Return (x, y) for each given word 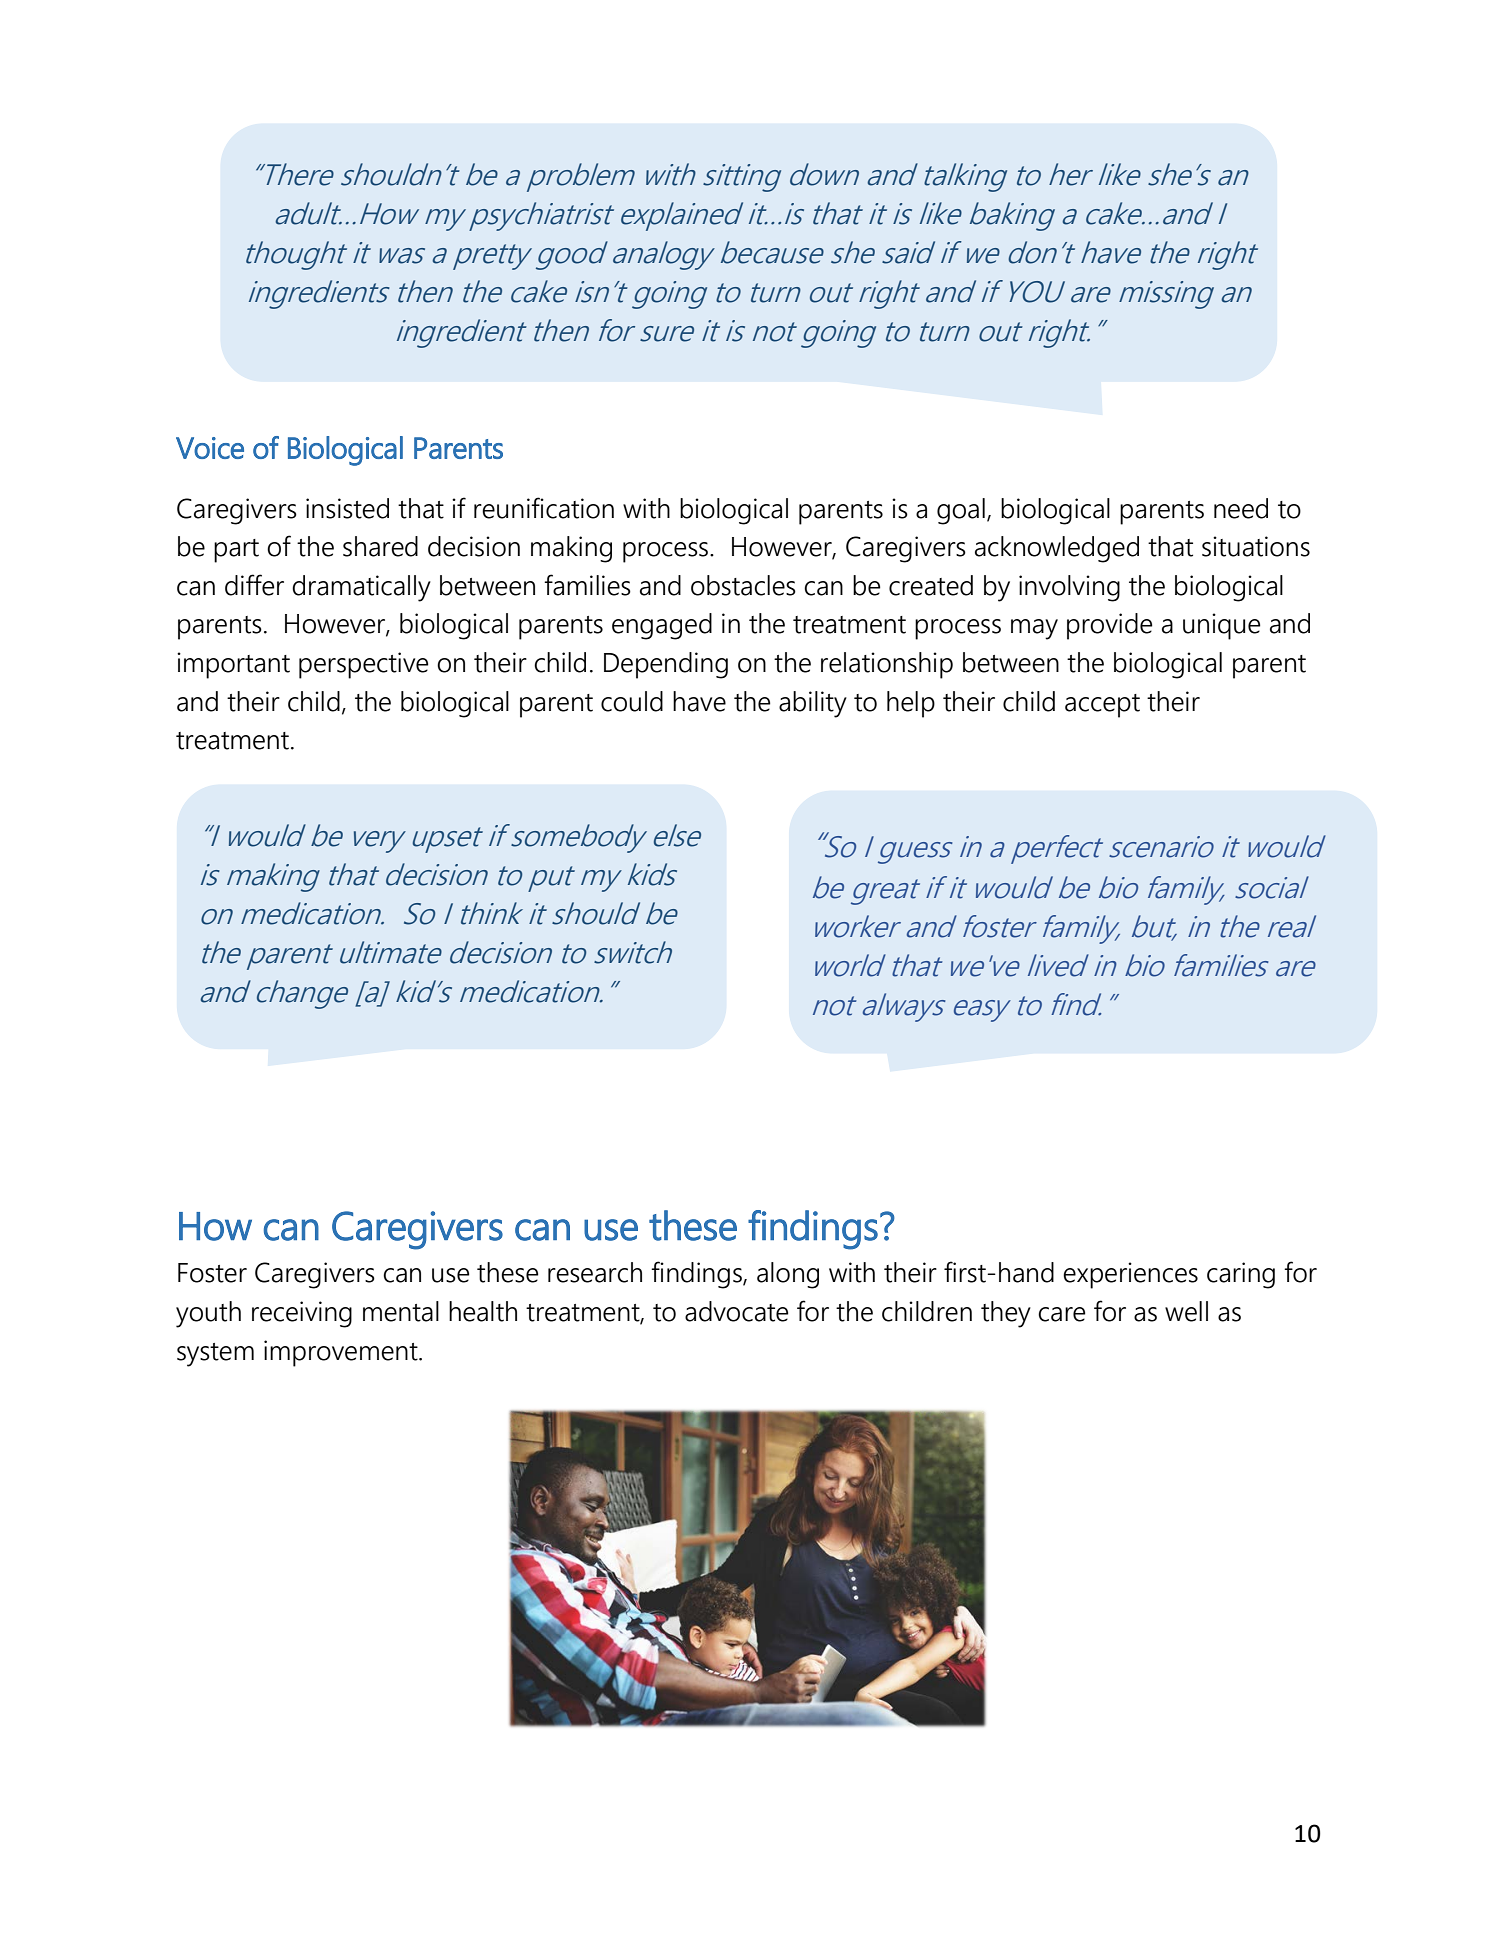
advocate (736, 1311)
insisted (347, 508)
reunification (544, 508)
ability (813, 704)
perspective (363, 665)
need (1241, 508)
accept (1102, 706)
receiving (302, 1314)
